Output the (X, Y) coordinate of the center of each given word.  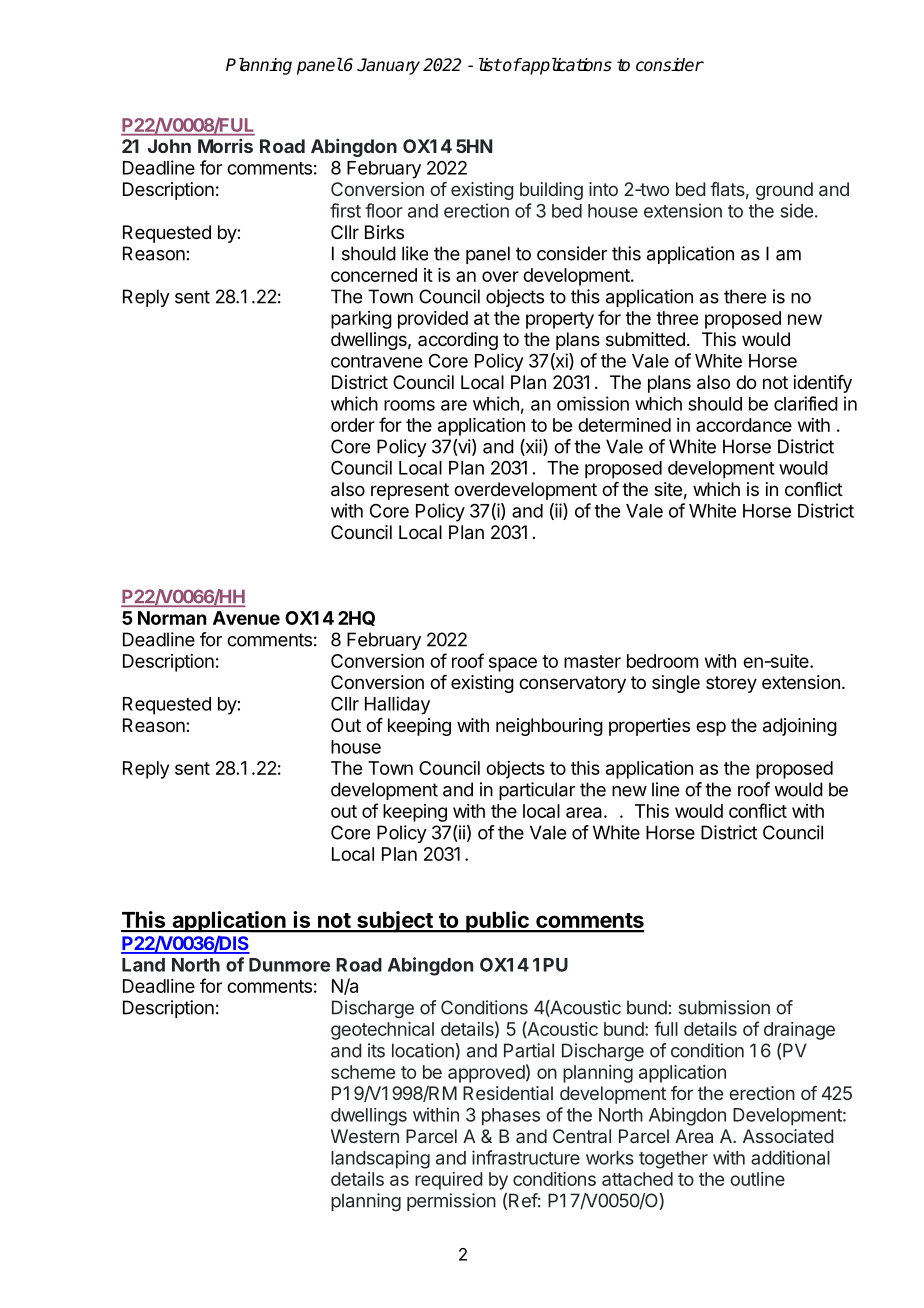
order (353, 425)
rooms (409, 405)
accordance (744, 425)
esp (711, 728)
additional (790, 1157)
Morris (225, 146)
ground (784, 191)
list (490, 65)
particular (537, 791)
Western (365, 1136)
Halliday (397, 705)
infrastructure (526, 1157)
